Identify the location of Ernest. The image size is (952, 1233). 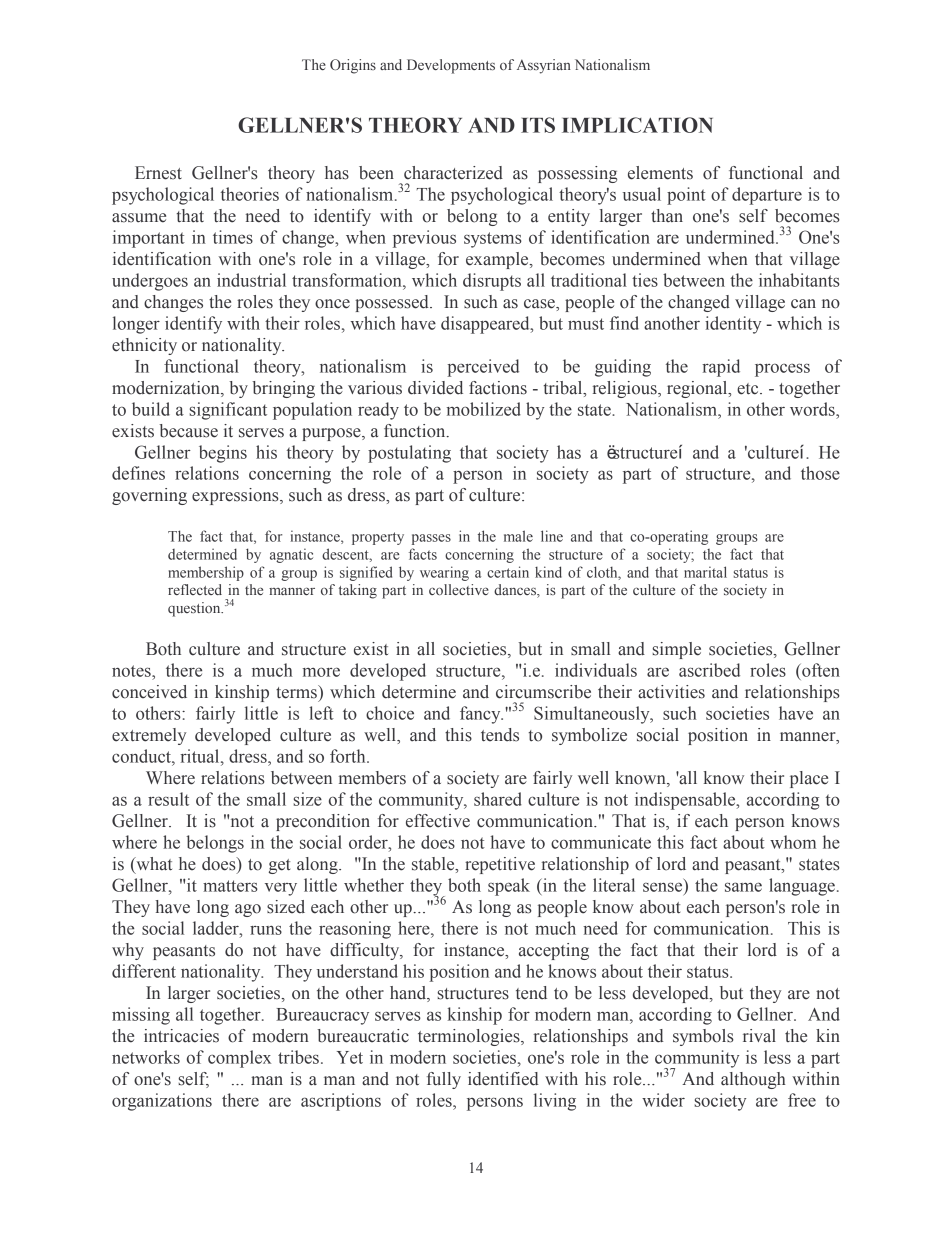
(158, 173).
